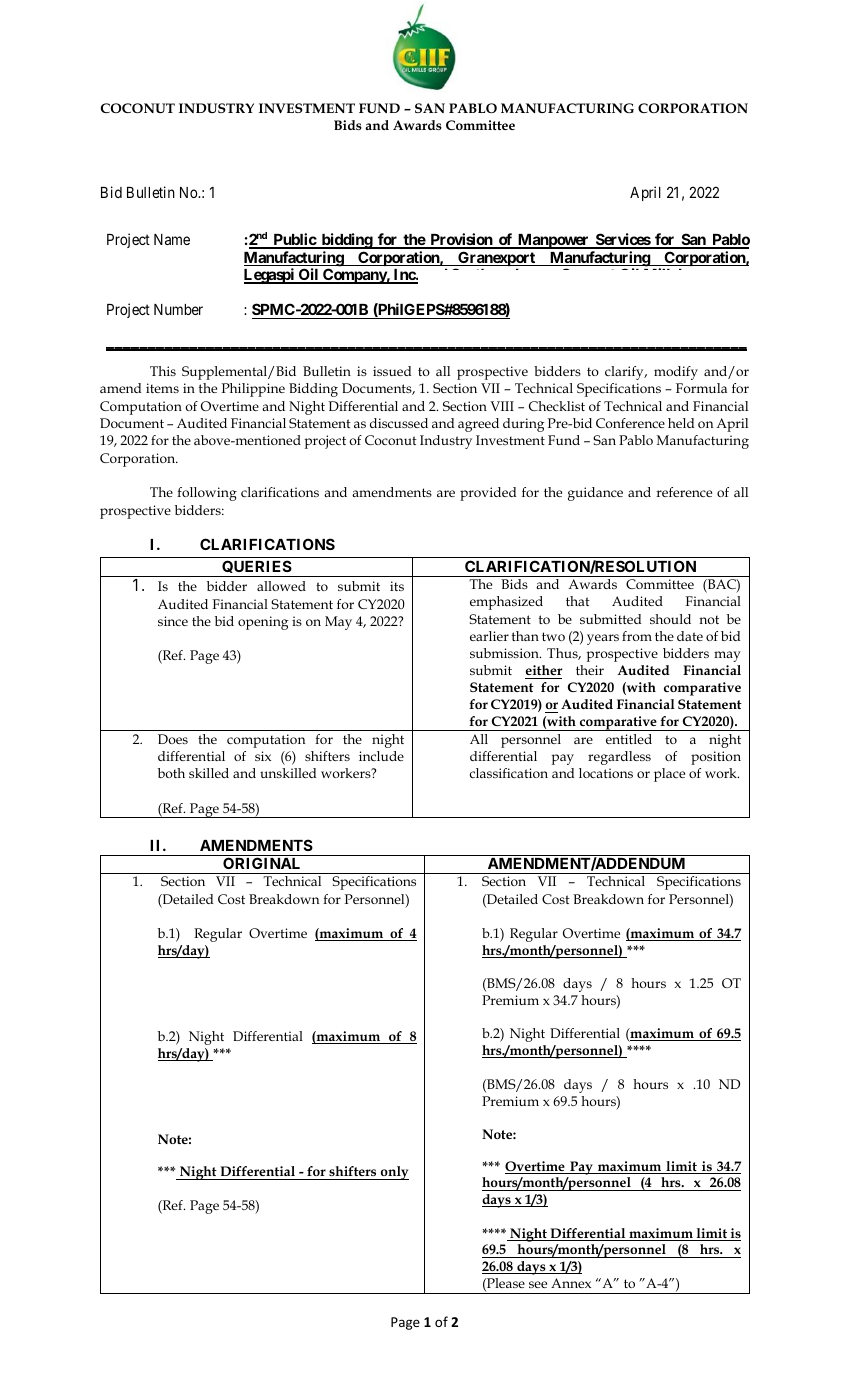  What do you see at coordinates (263, 756) in the screenshot?
I see `six` at bounding box center [263, 756].
